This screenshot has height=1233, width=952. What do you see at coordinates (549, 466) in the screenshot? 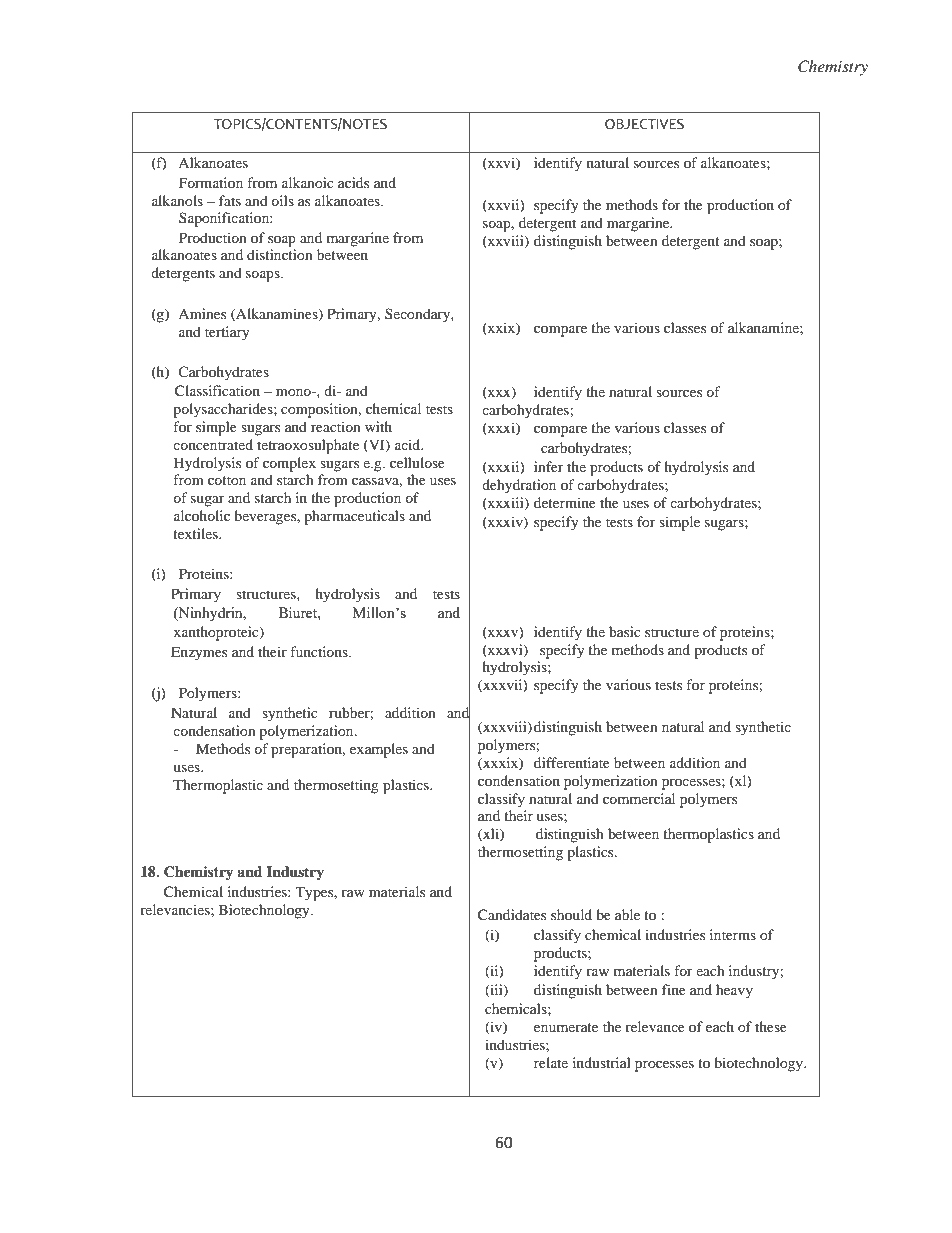
I see `infer` at bounding box center [549, 466].
